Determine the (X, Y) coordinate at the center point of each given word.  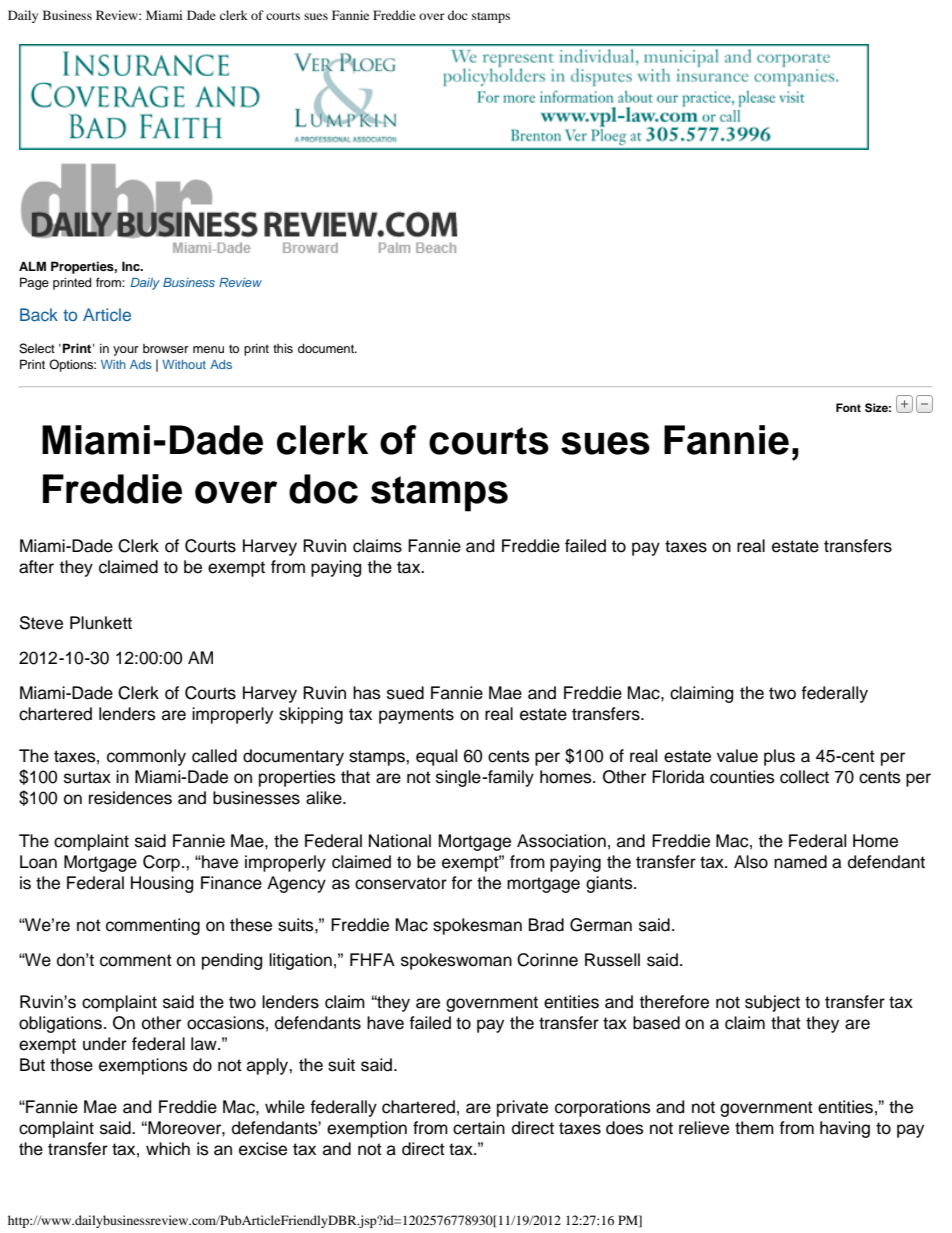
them (754, 1128)
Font (848, 407)
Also (751, 862)
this (283, 348)
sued (405, 693)
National (400, 841)
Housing (162, 884)
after (36, 567)
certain (479, 1128)
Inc (132, 266)
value (737, 756)
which (168, 1149)
